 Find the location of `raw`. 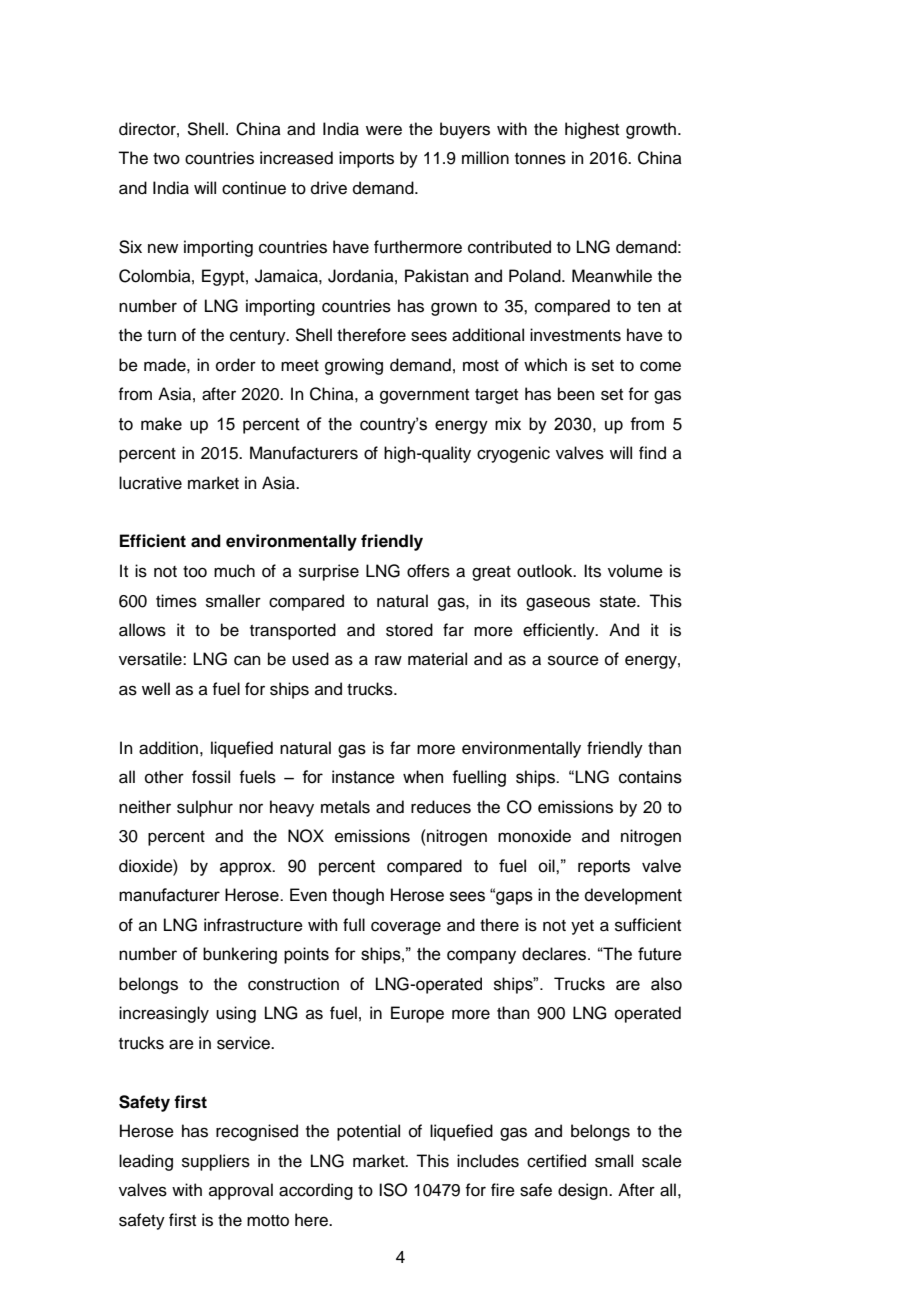

raw is located at coordinates (388, 660).
